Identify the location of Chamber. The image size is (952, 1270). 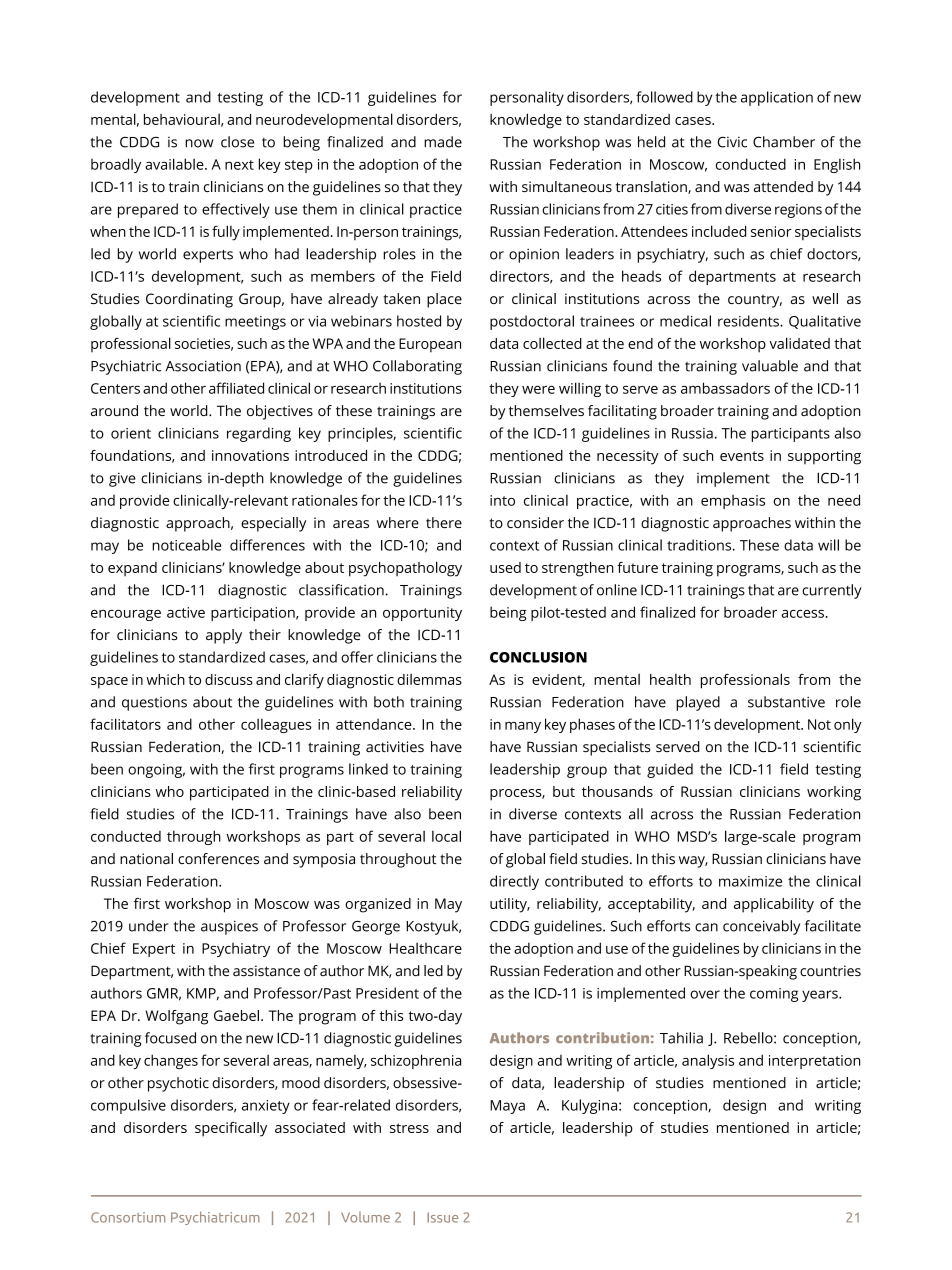
(784, 142).
